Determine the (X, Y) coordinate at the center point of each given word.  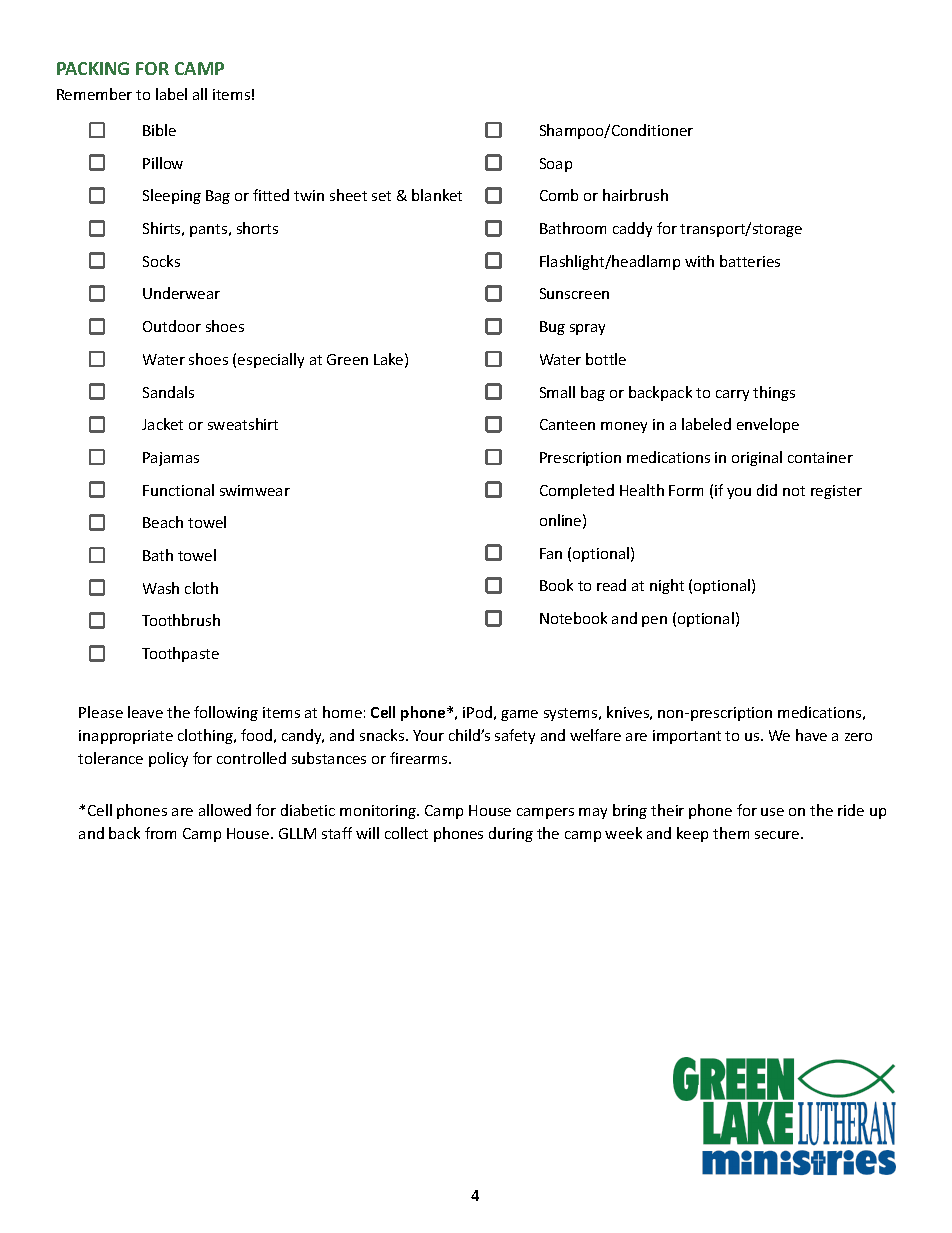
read (611, 585)
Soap (556, 165)
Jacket (162, 424)
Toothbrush (181, 620)
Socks (161, 261)
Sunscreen (574, 293)
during (511, 834)
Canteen (567, 424)
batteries (750, 261)
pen (654, 621)
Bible (159, 130)
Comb (559, 195)
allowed (225, 810)
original (757, 458)
